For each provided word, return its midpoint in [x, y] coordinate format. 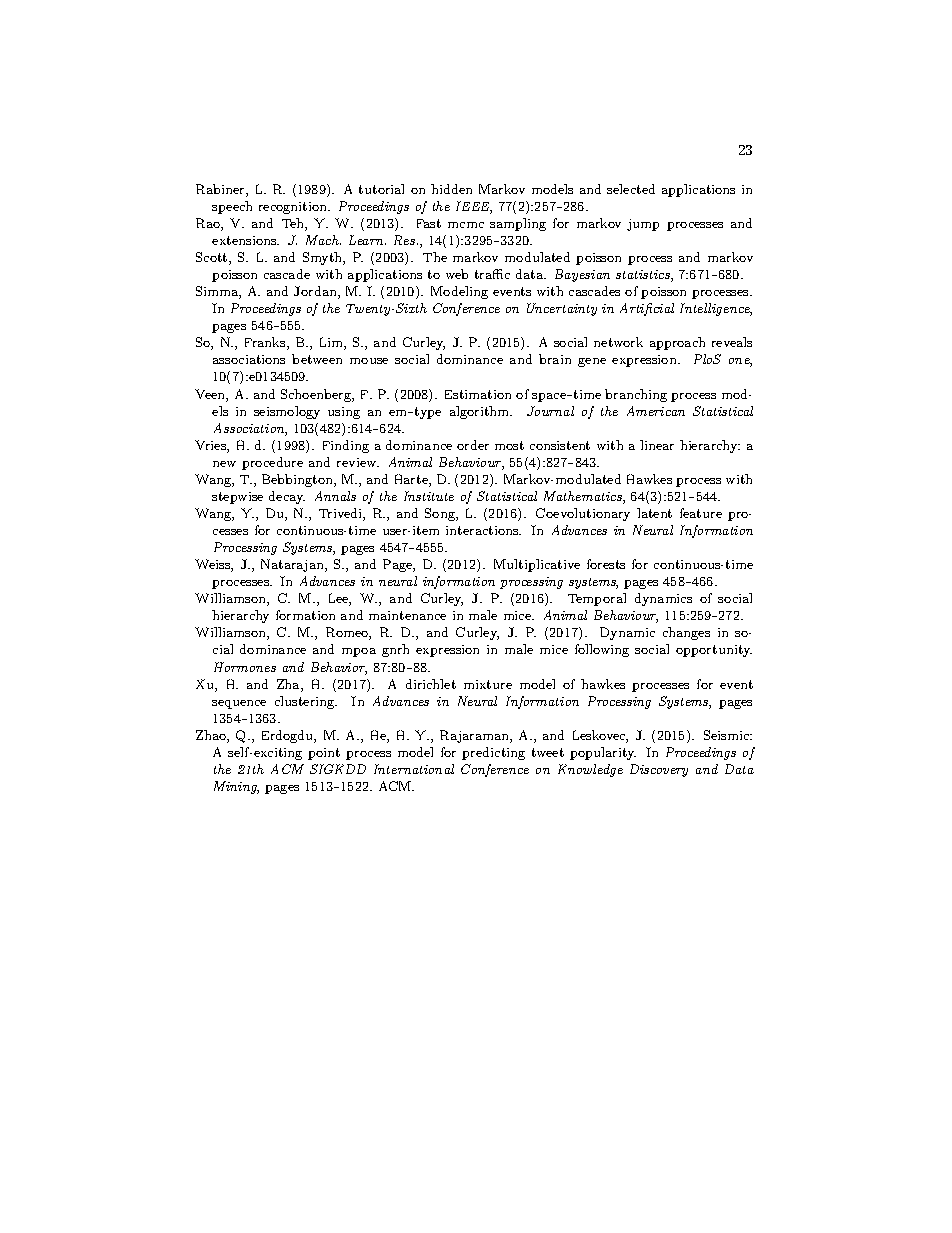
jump [643, 225]
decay [287, 497]
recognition [294, 208]
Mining [236, 787]
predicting [493, 753]
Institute [429, 496]
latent [654, 513]
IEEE [474, 207]
